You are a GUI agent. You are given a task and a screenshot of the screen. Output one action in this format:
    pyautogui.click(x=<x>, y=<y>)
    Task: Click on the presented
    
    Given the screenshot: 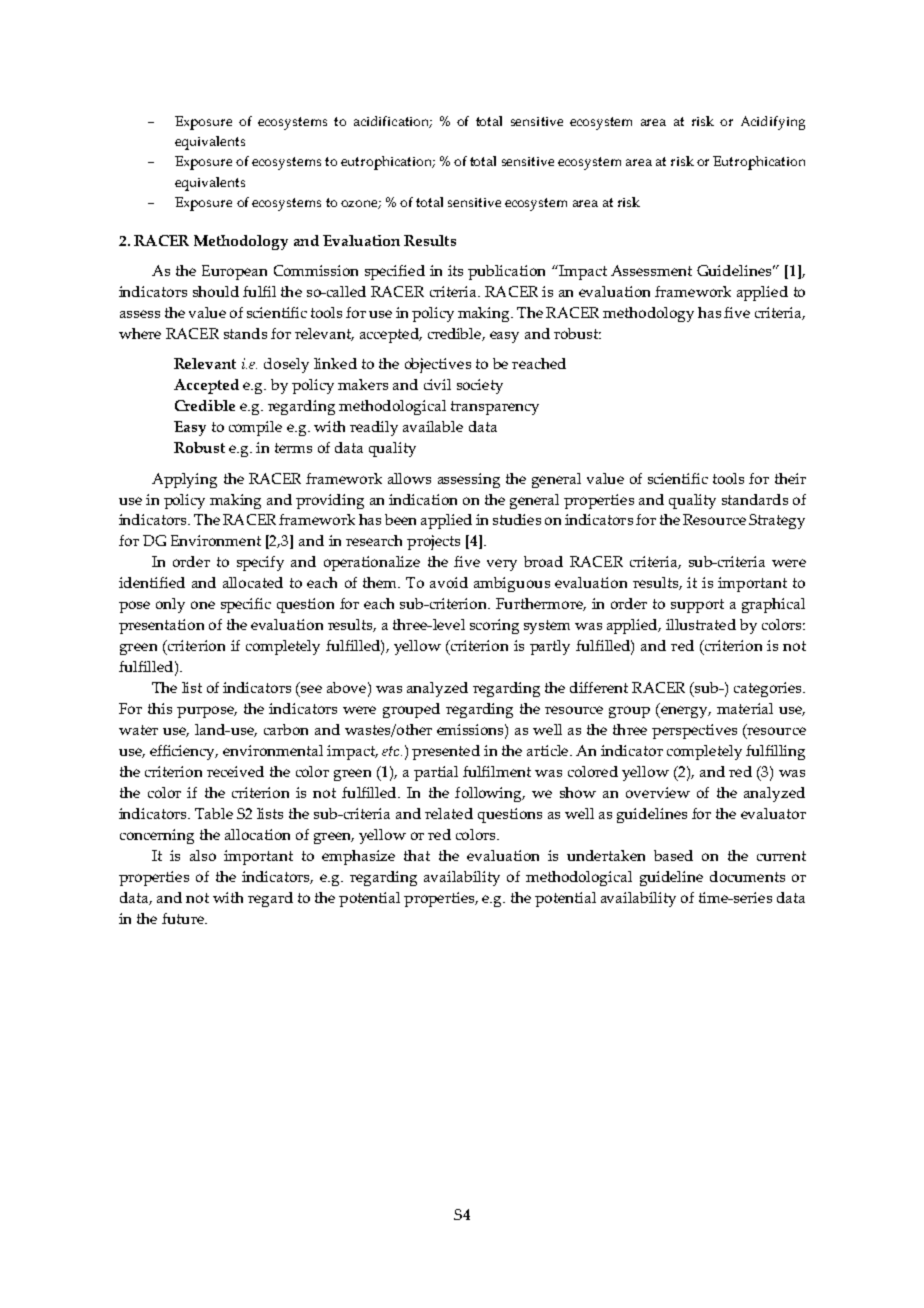 What is the action you would take?
    pyautogui.click(x=446, y=752)
